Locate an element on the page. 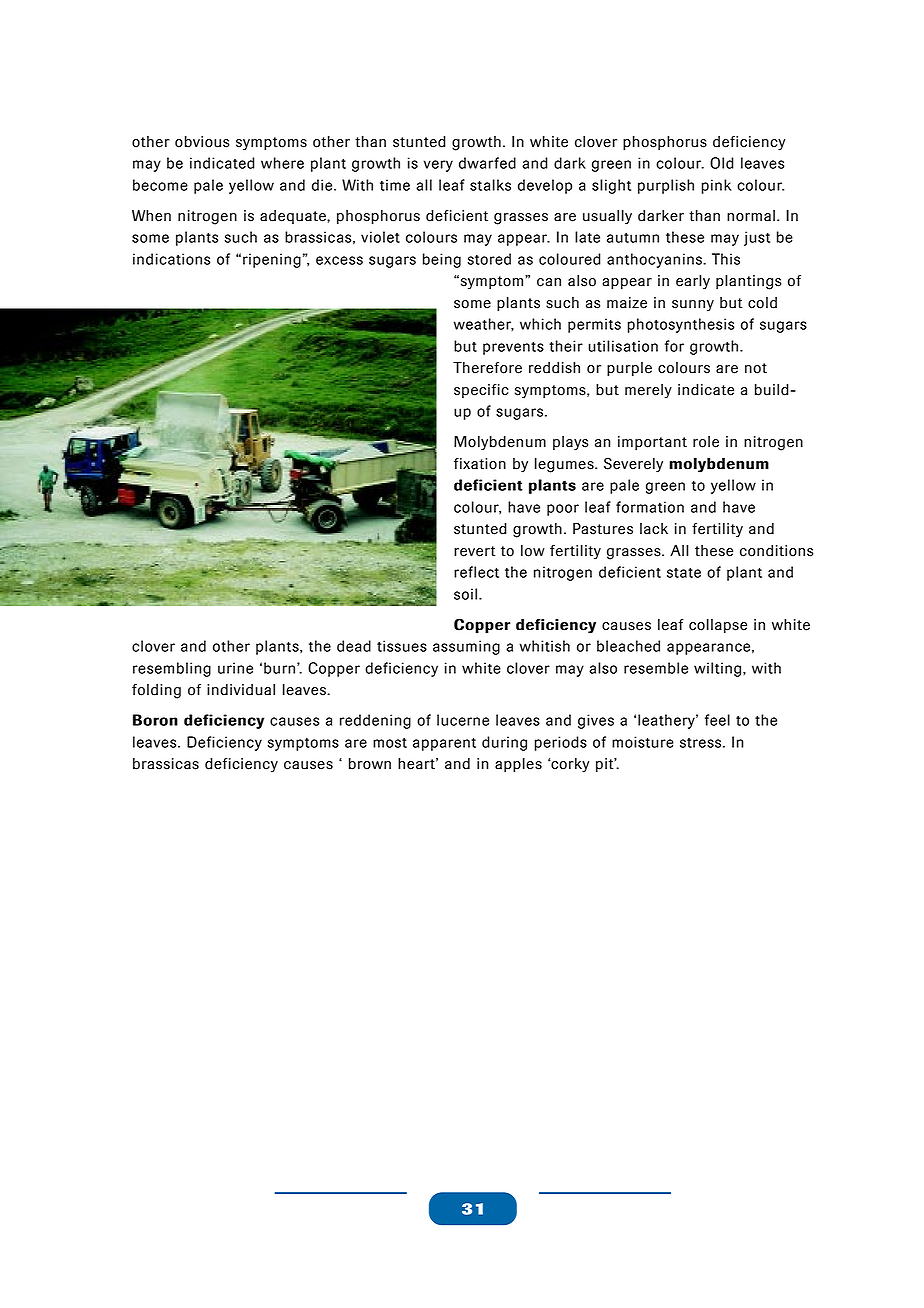 The width and height of the image is (924, 1308). dwarfed is located at coordinates (487, 163).
